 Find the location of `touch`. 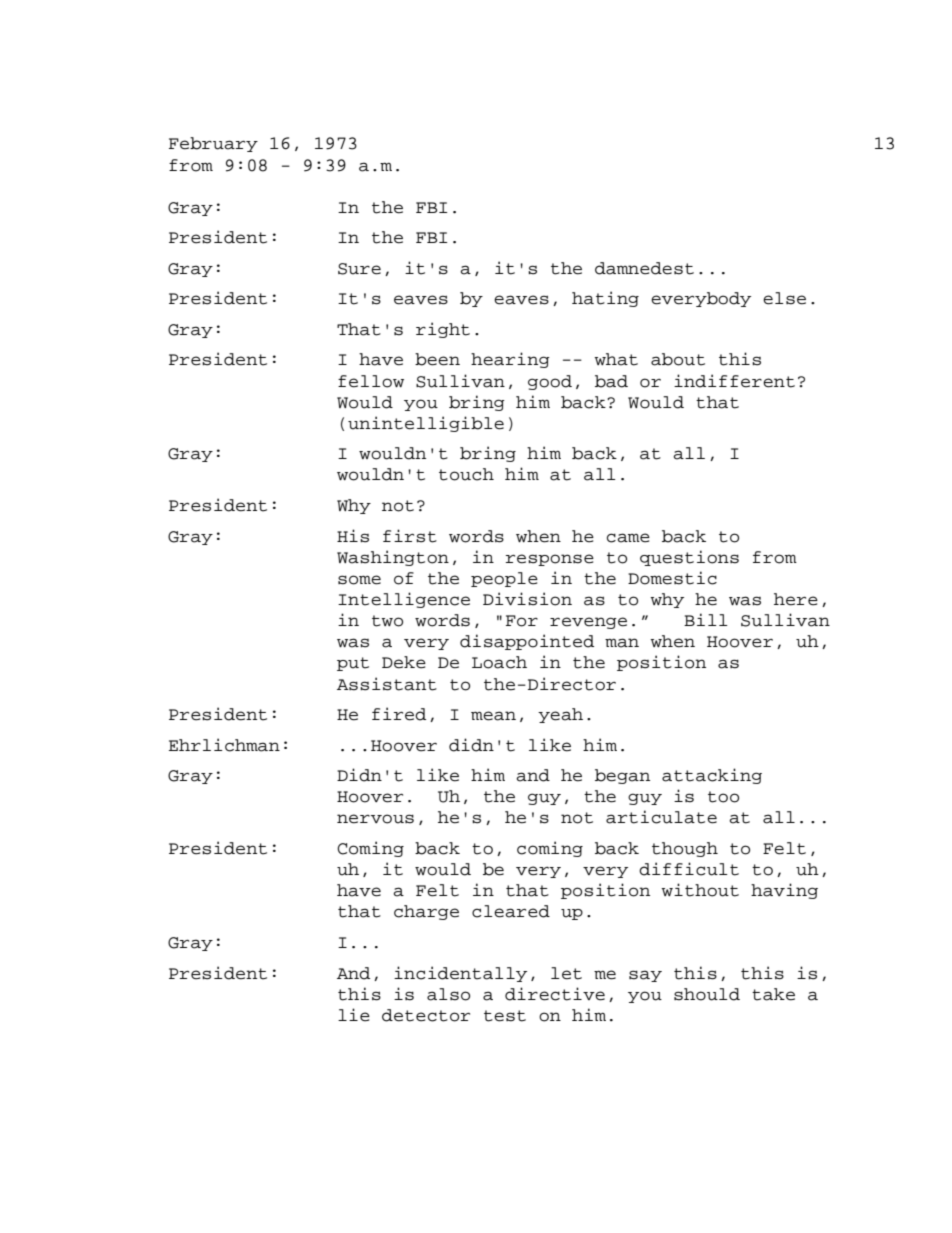

touch is located at coordinates (466, 474).
